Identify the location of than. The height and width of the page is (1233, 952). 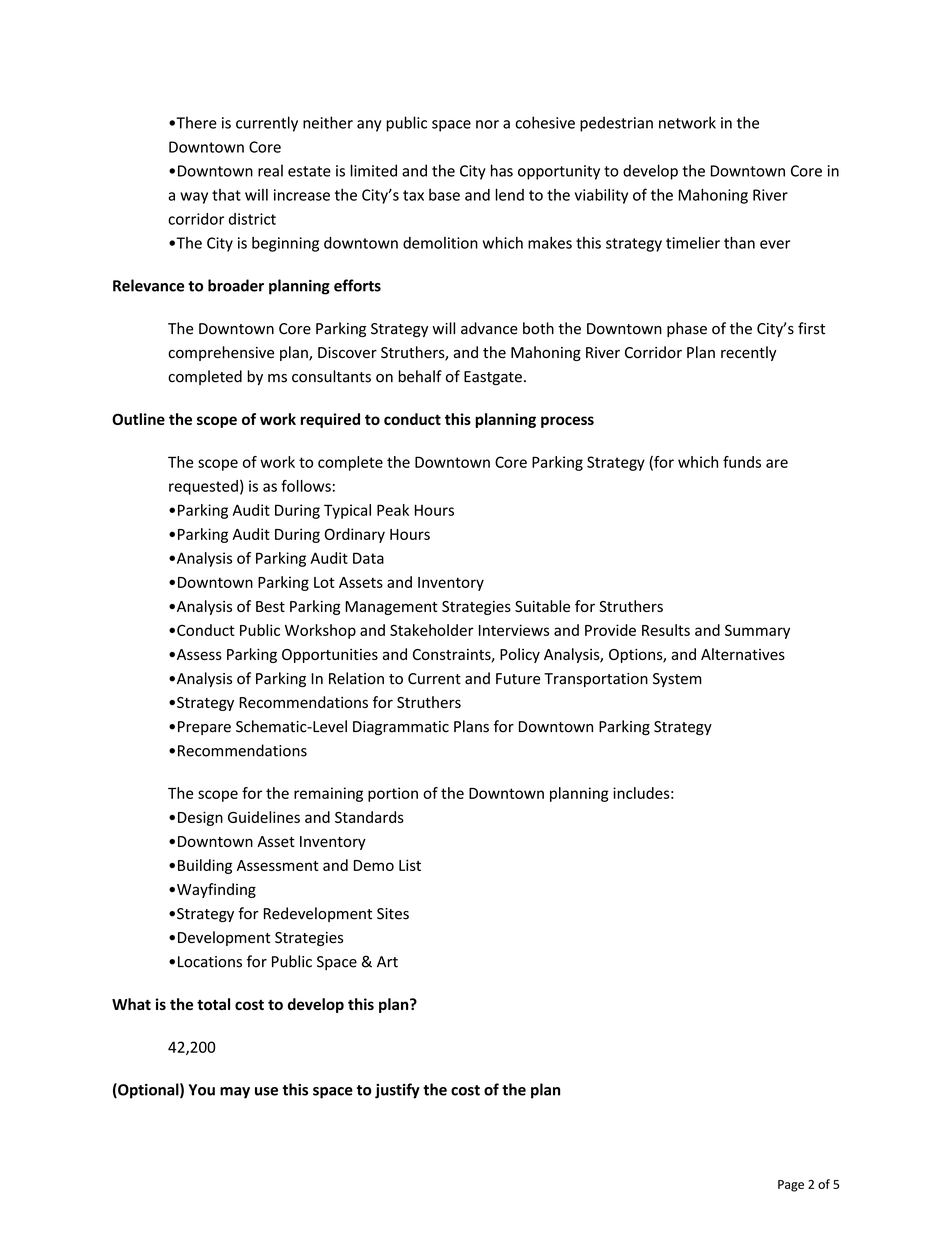
(739, 242).
